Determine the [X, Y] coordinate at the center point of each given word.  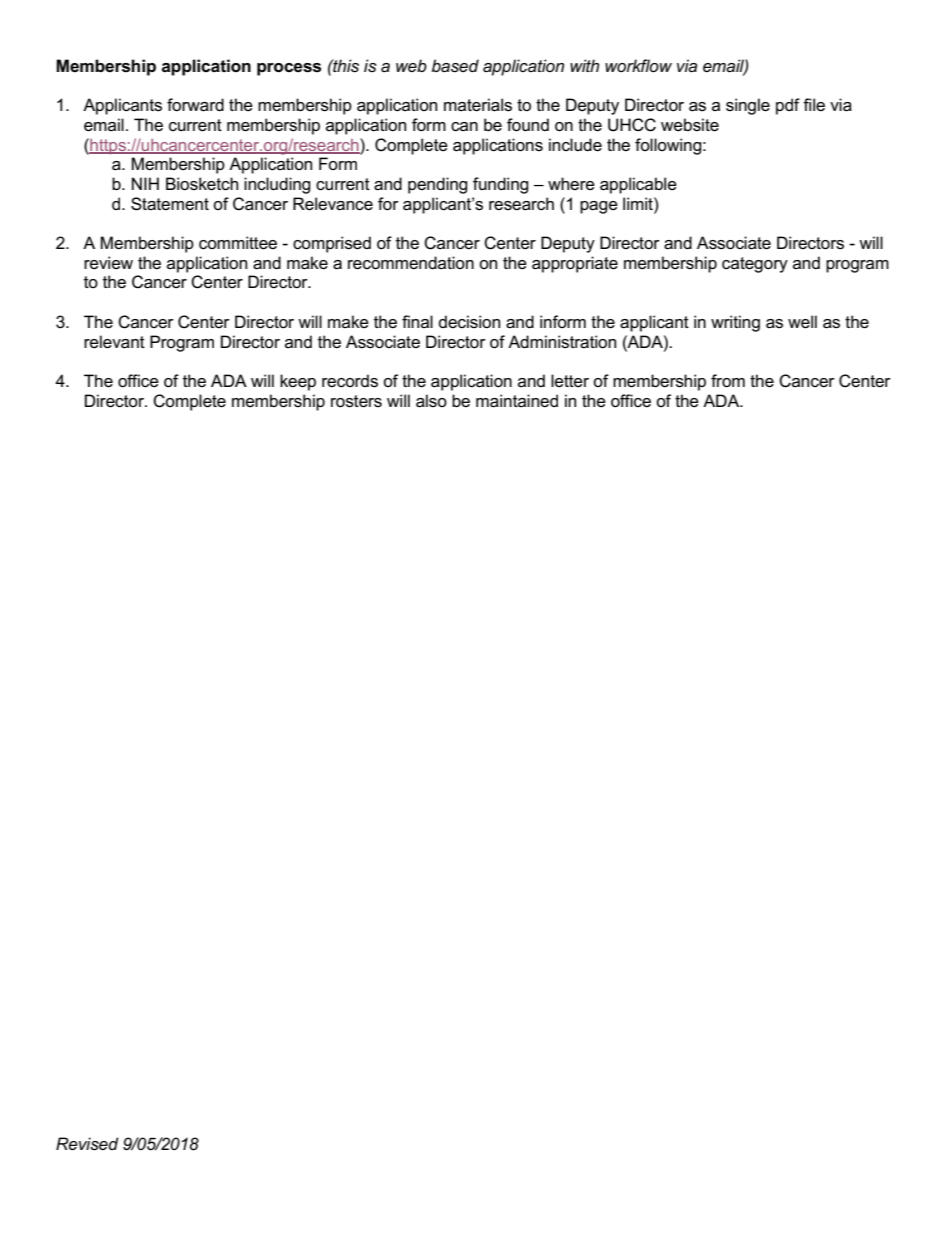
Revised [87, 1144]
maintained [517, 401]
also [431, 401]
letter [570, 381]
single [748, 106]
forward [195, 105]
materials [478, 105]
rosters [356, 401]
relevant [114, 342]
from [728, 381]
